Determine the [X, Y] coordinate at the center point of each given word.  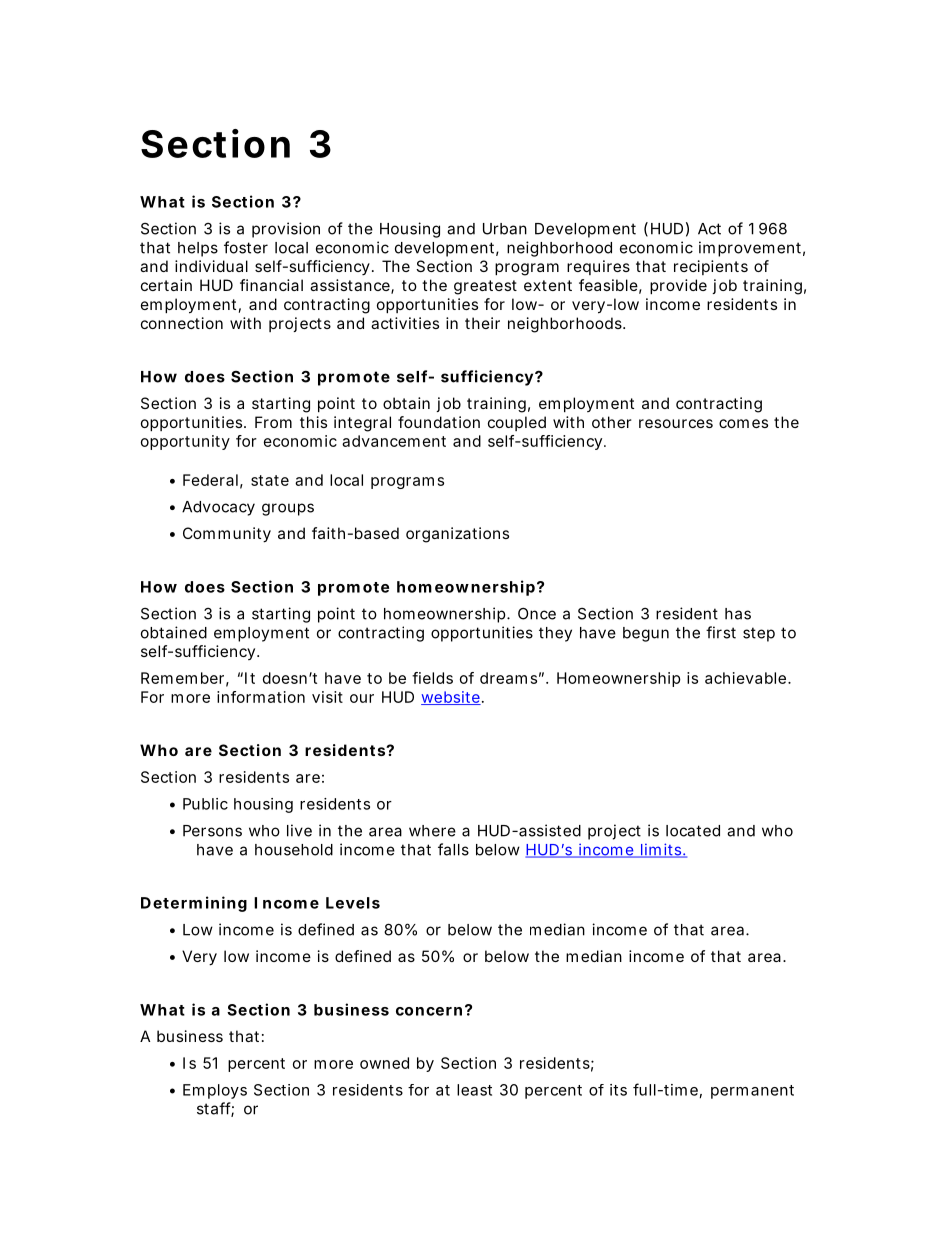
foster [246, 247]
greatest [485, 287]
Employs [215, 1091]
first [721, 632]
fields [432, 678]
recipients [711, 267]
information [261, 697]
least [474, 1090]
